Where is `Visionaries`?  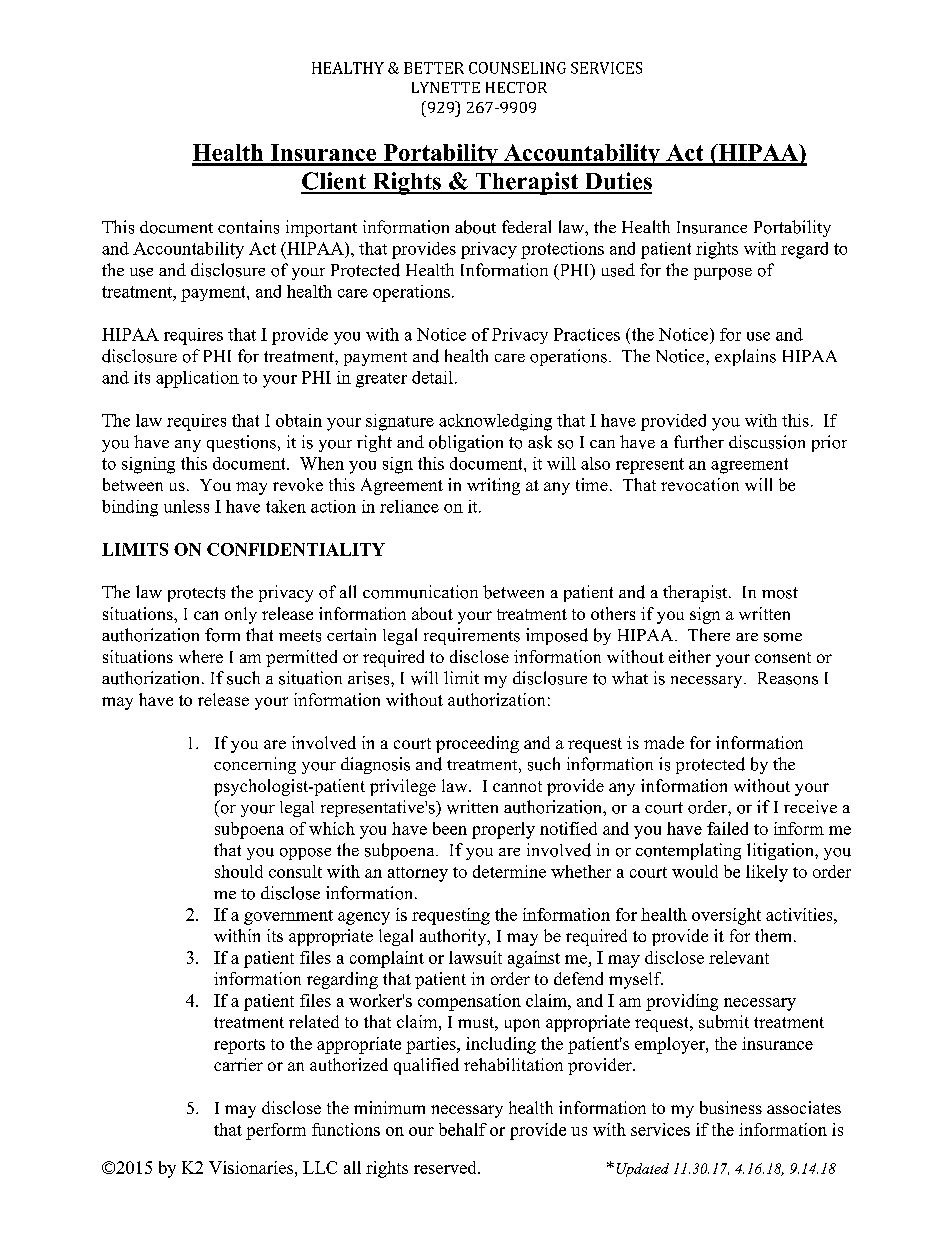
Visionaries is located at coordinates (252, 1167).
